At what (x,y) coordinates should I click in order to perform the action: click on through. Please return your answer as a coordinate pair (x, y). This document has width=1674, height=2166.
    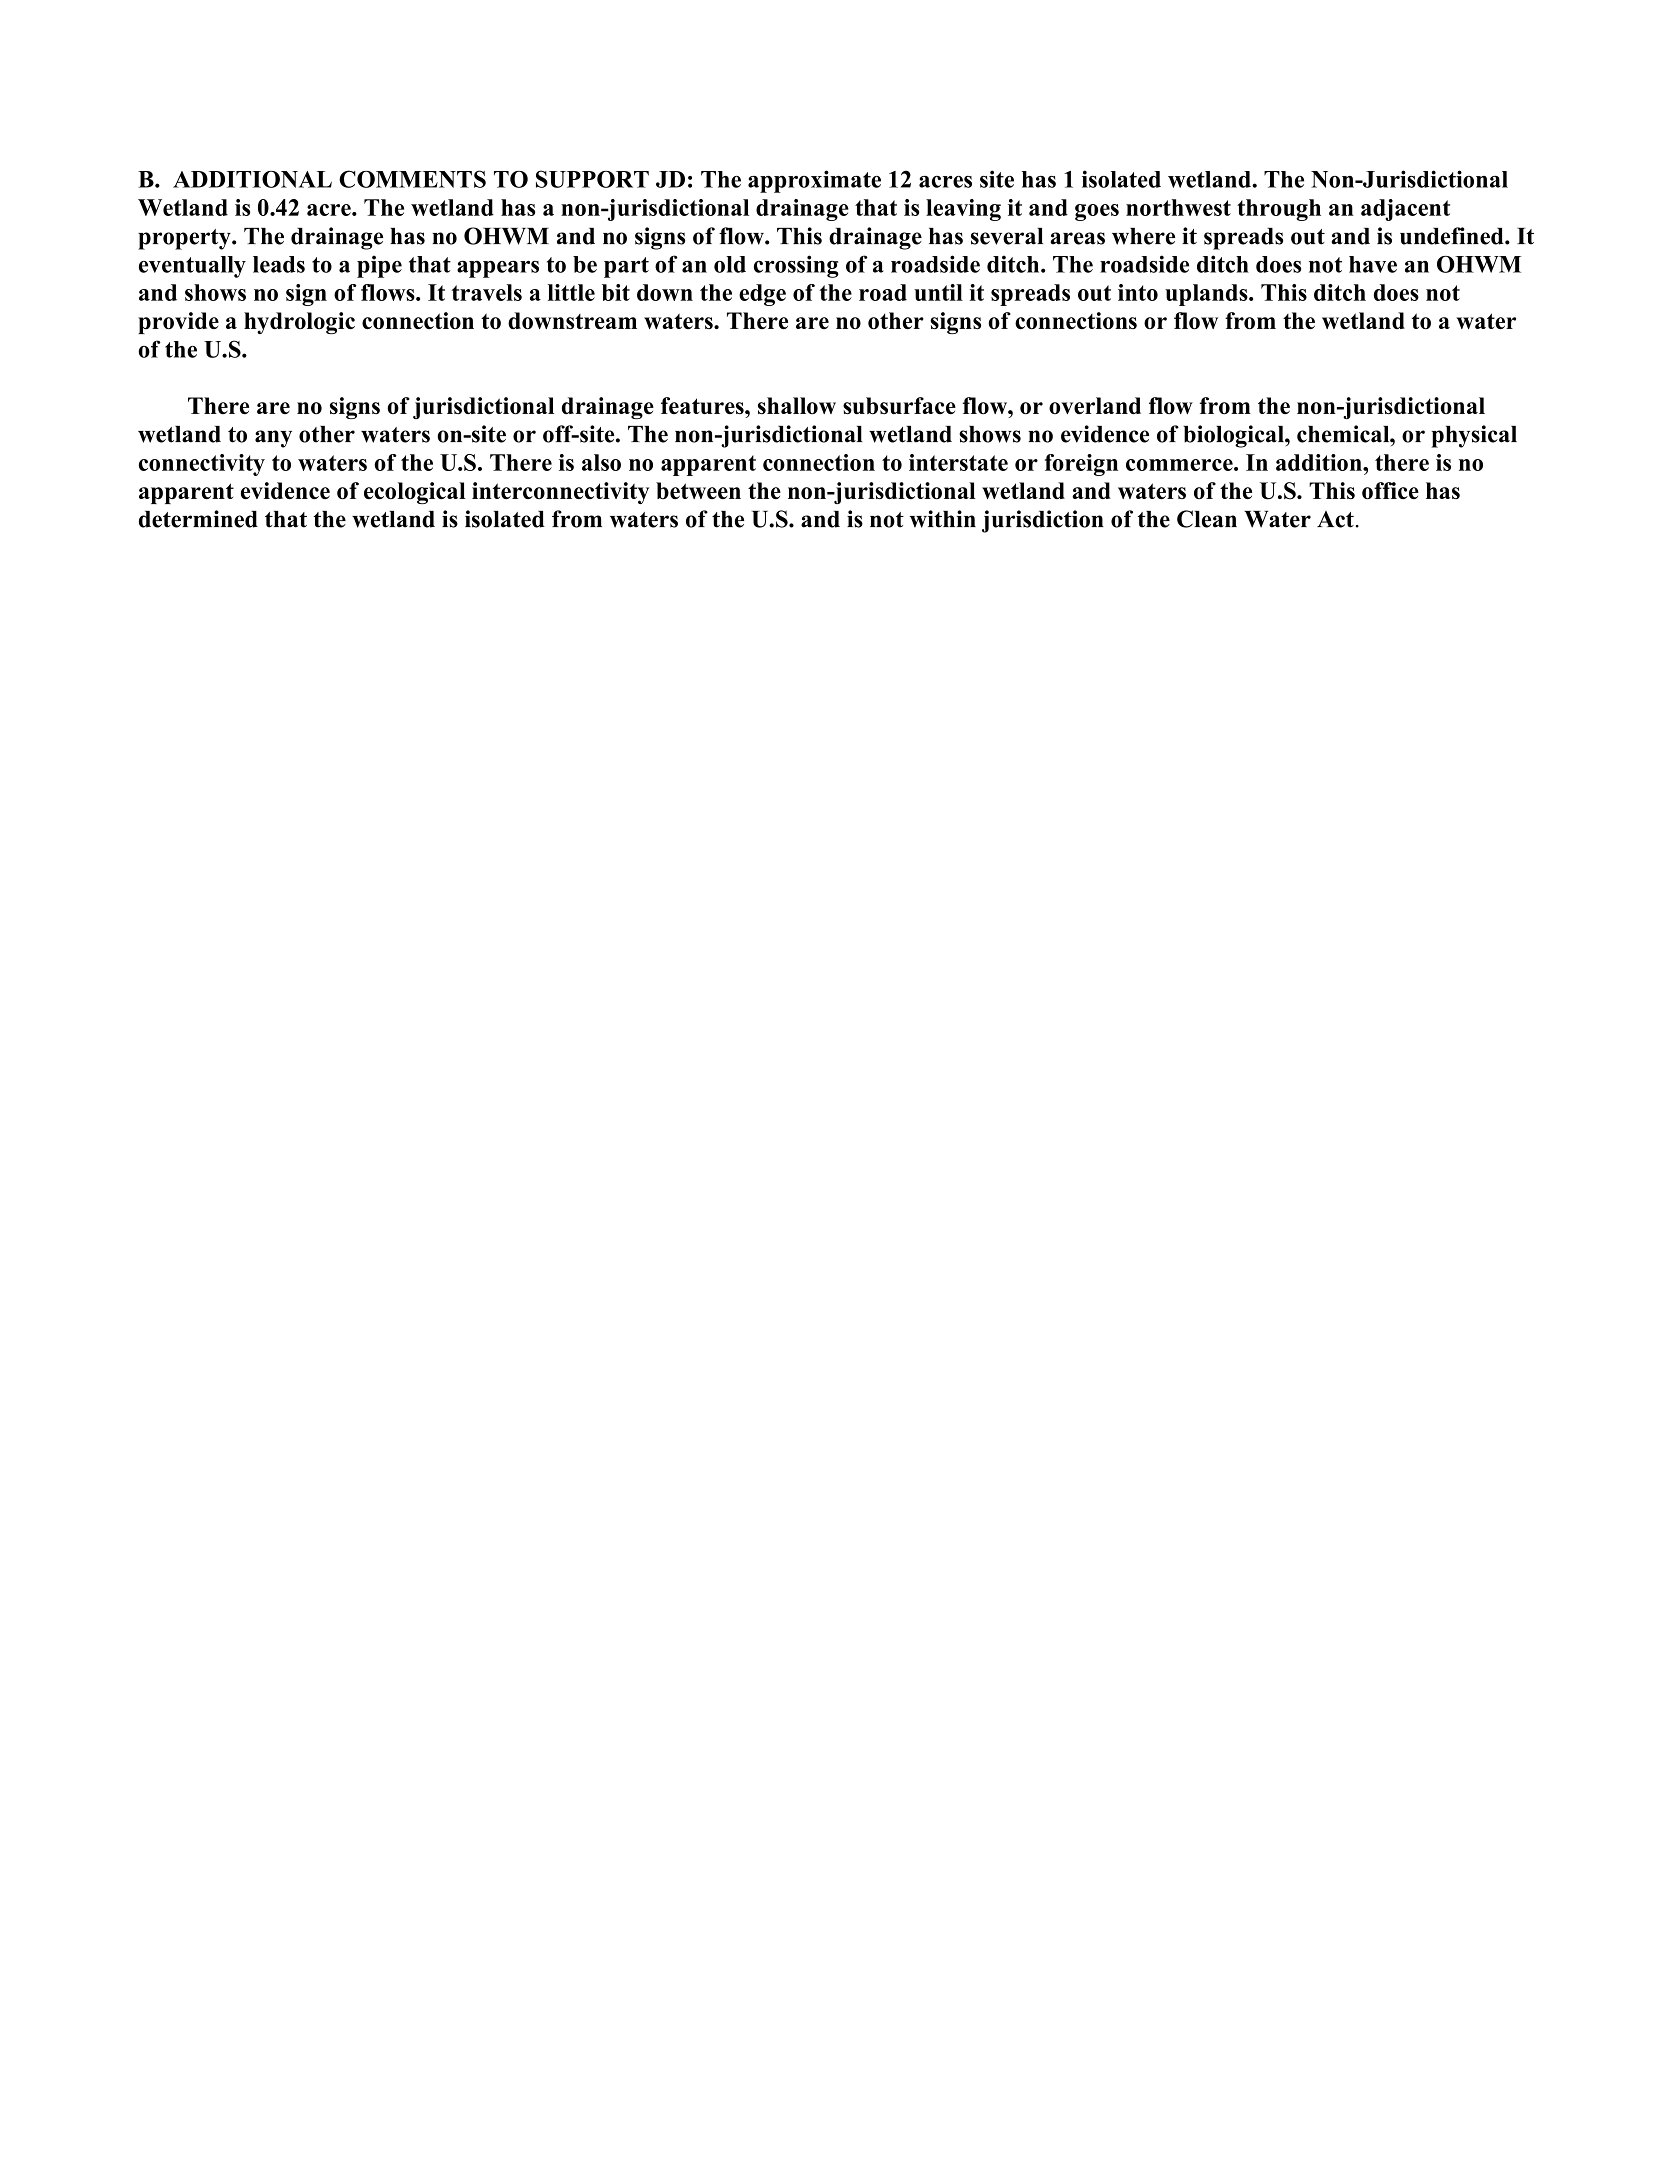
    Looking at the image, I should click on (1279, 210).
